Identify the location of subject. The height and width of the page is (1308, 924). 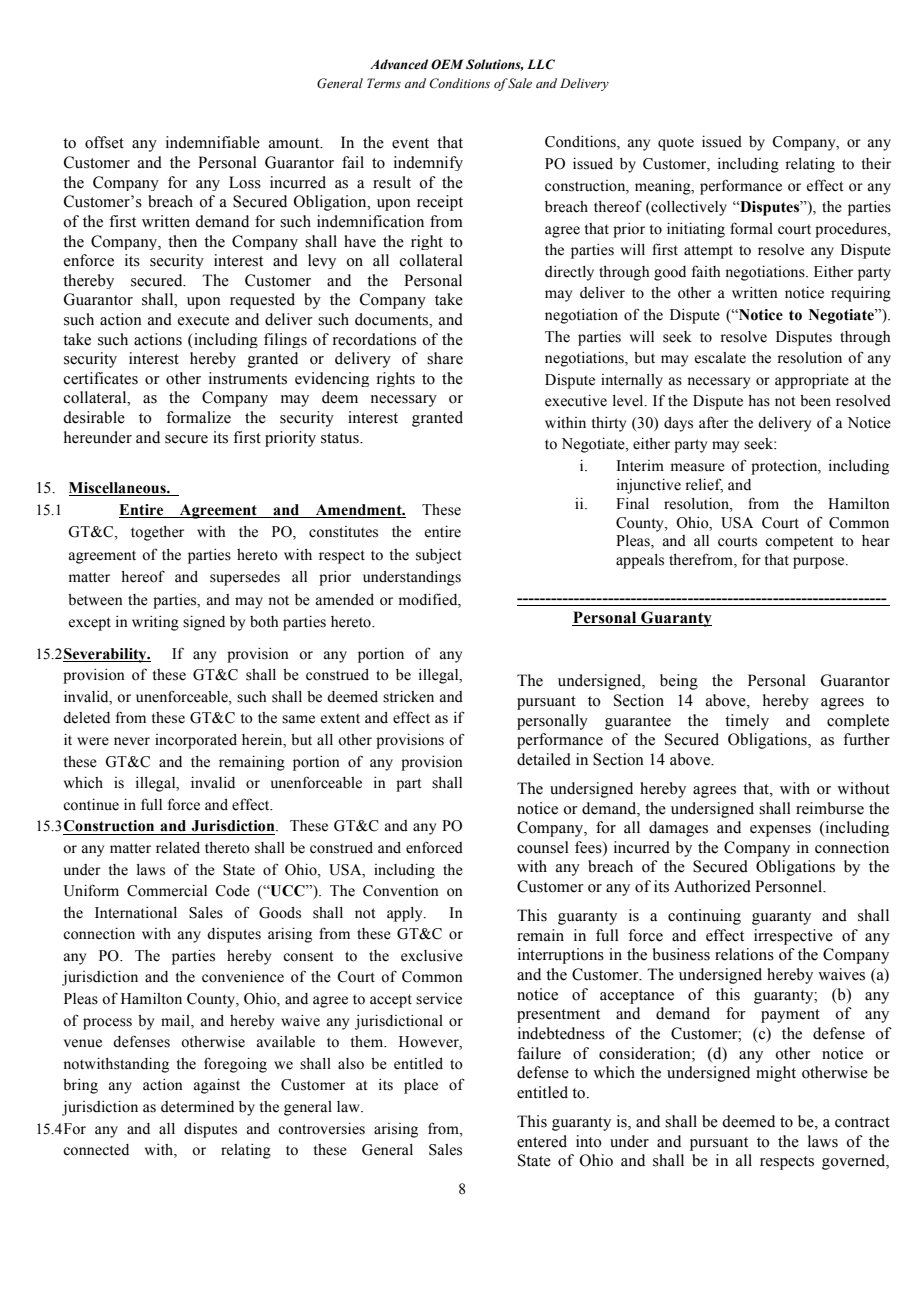
(438, 556).
